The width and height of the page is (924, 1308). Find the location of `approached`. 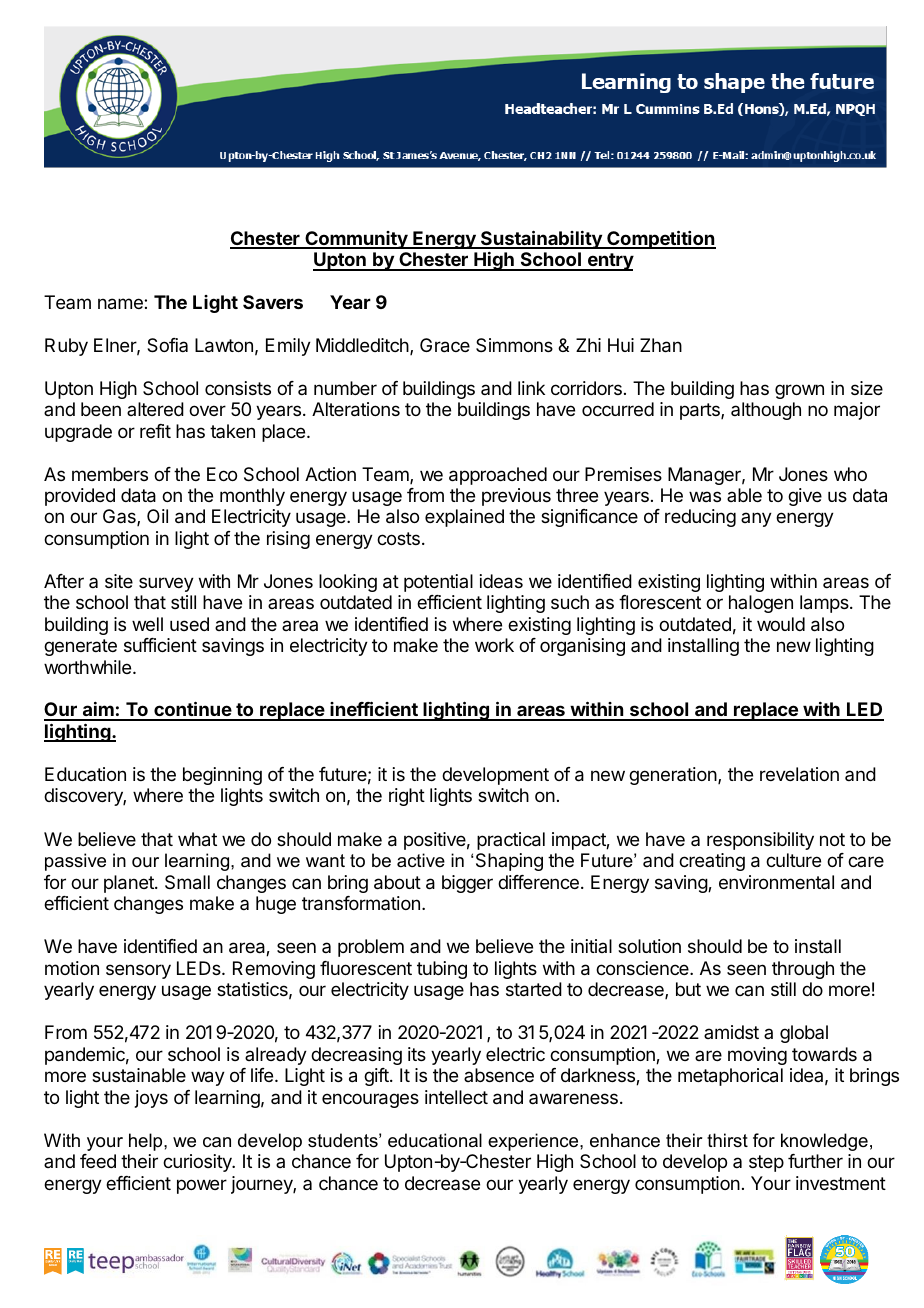

approached is located at coordinates (498, 476).
